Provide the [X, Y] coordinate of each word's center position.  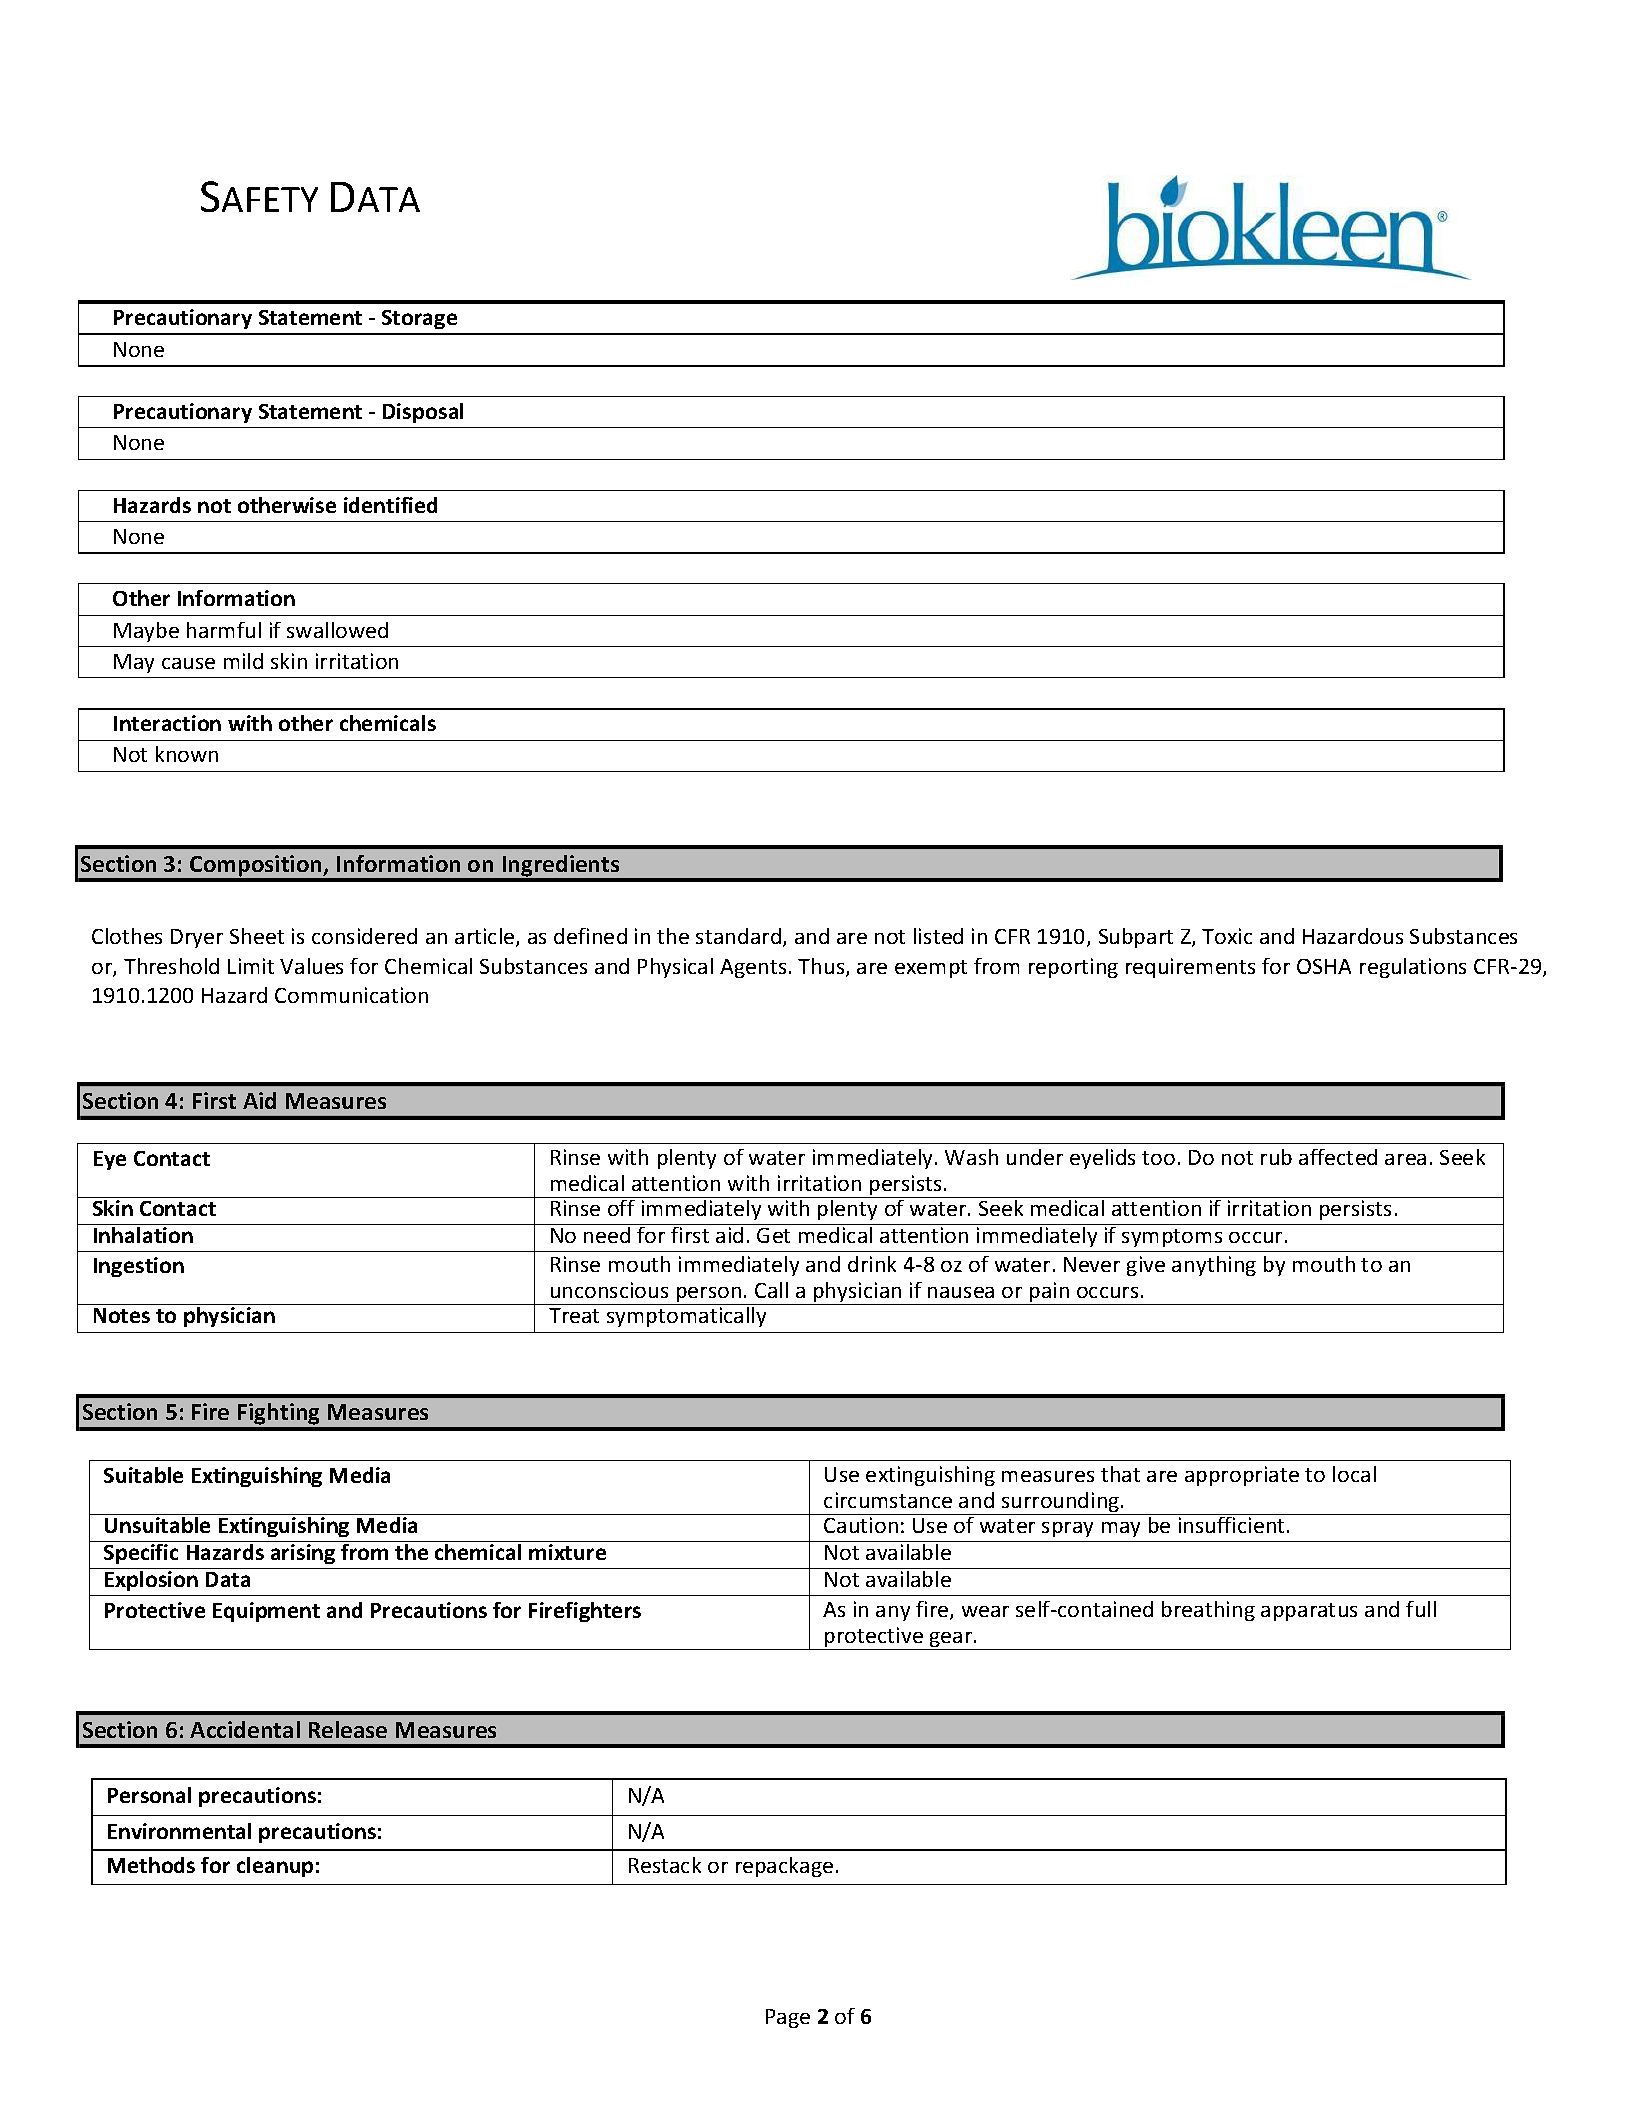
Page [788, 2018]
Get [773, 1235]
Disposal [423, 413]
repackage [784, 1867]
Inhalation [143, 1235]
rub [1276, 1157]
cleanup [275, 1867]
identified [390, 505]
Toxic [1227, 936]
